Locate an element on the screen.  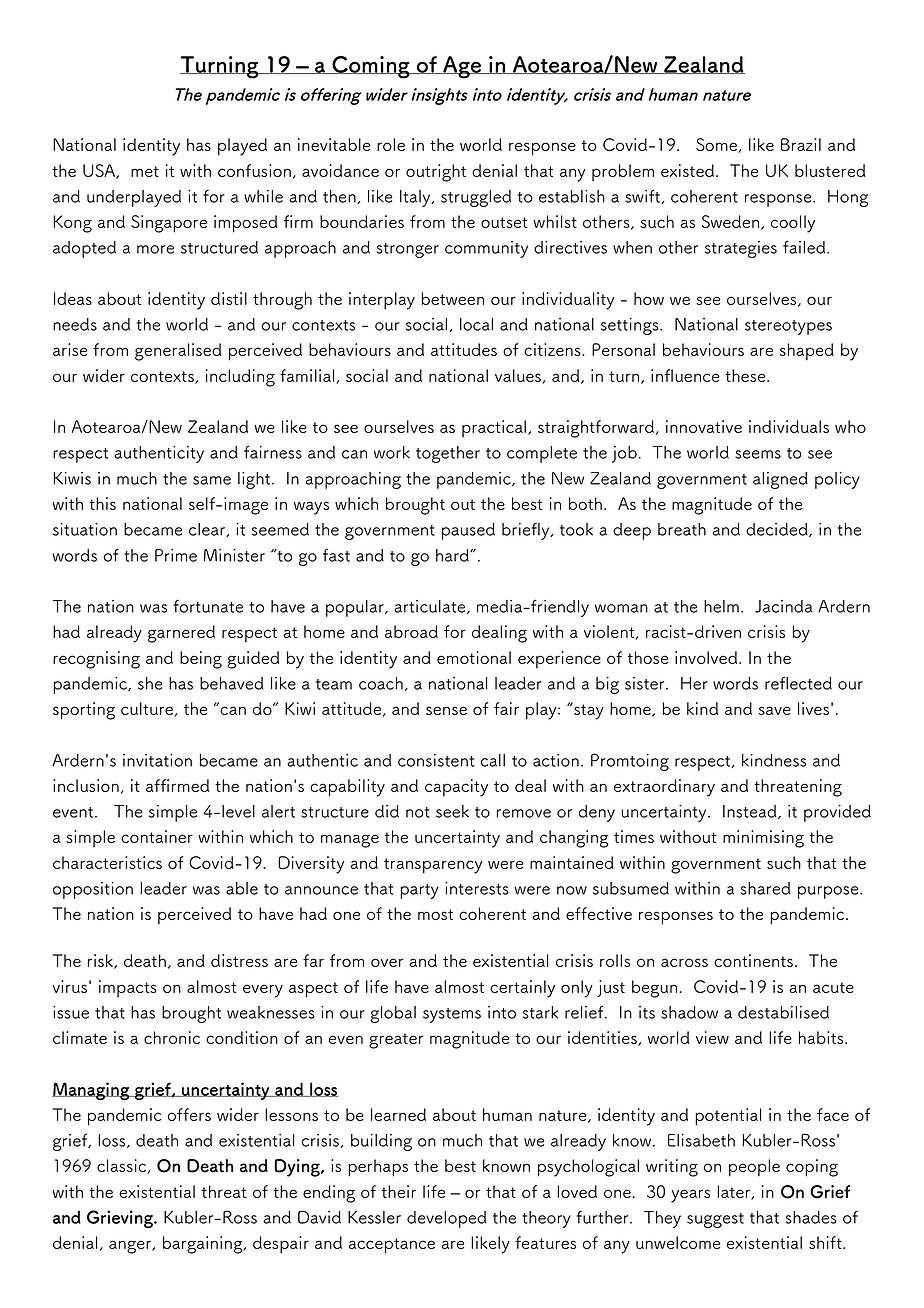
seek is located at coordinates (452, 811).
